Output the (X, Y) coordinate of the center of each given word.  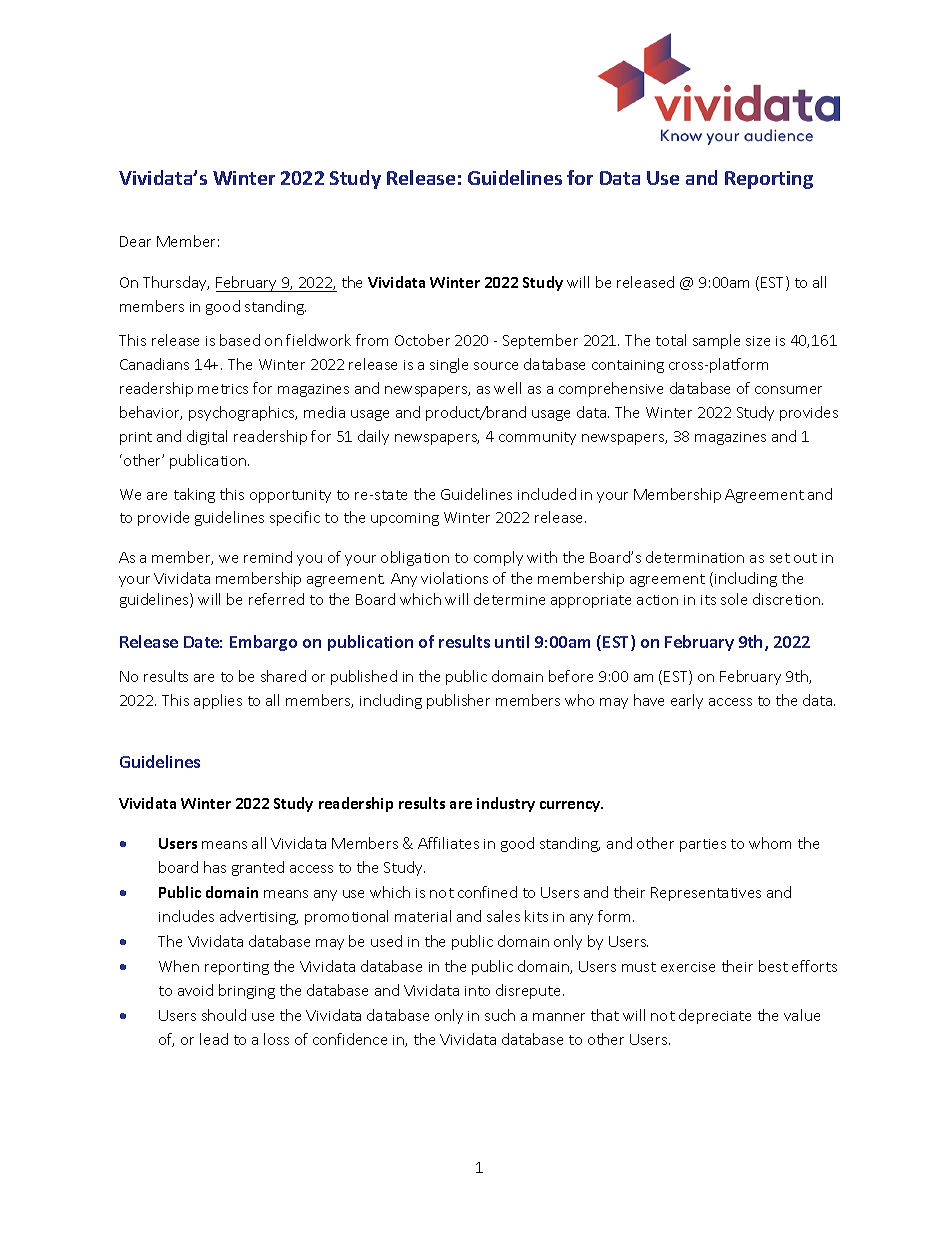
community (537, 438)
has (215, 867)
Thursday (176, 283)
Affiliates (448, 843)
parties (703, 845)
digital (207, 437)
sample (716, 341)
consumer (788, 390)
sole (734, 599)
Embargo (263, 643)
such (500, 1015)
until (512, 641)
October (422, 340)
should (224, 1015)
